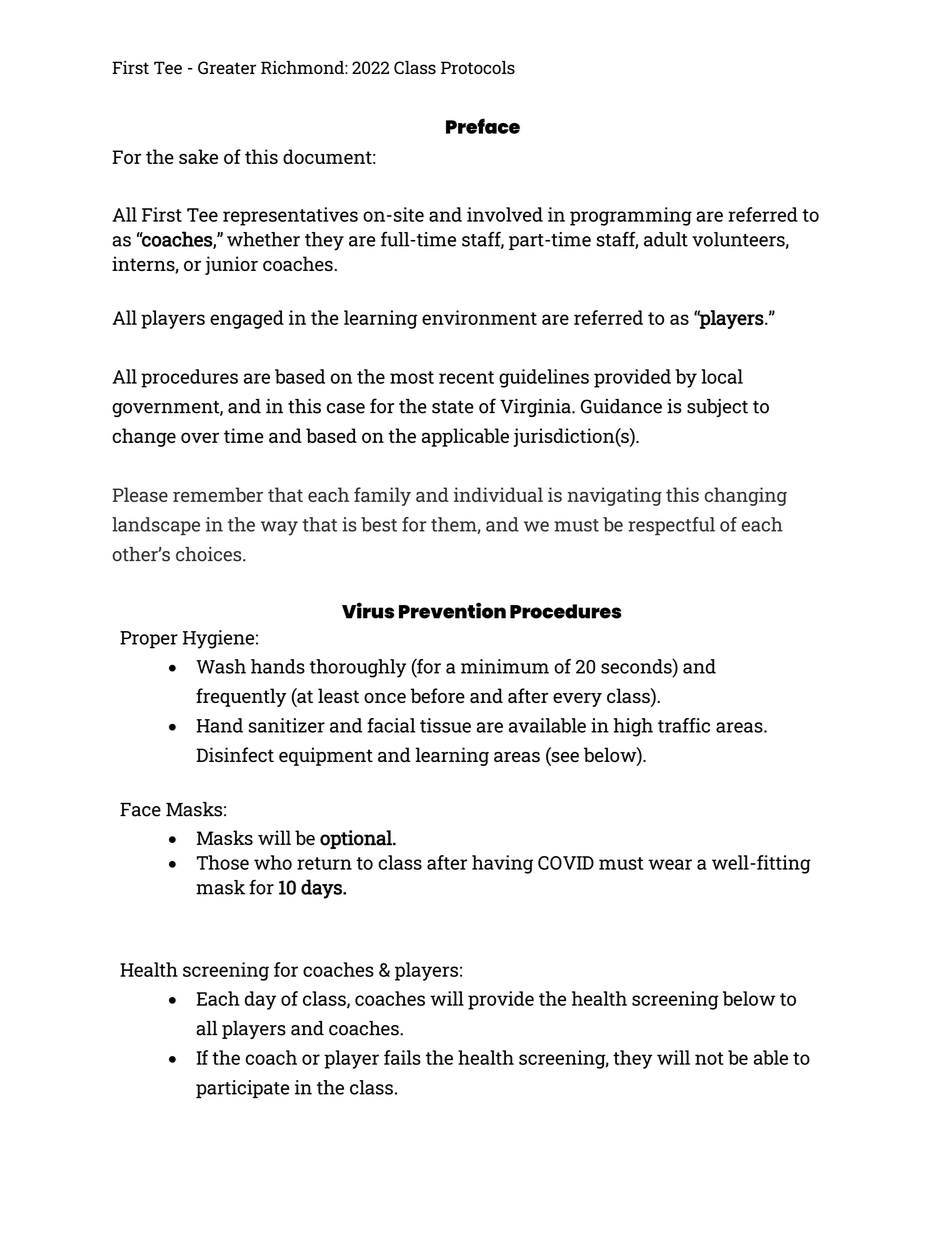 The image size is (952, 1233). I want to click on remember, so click(218, 494).
